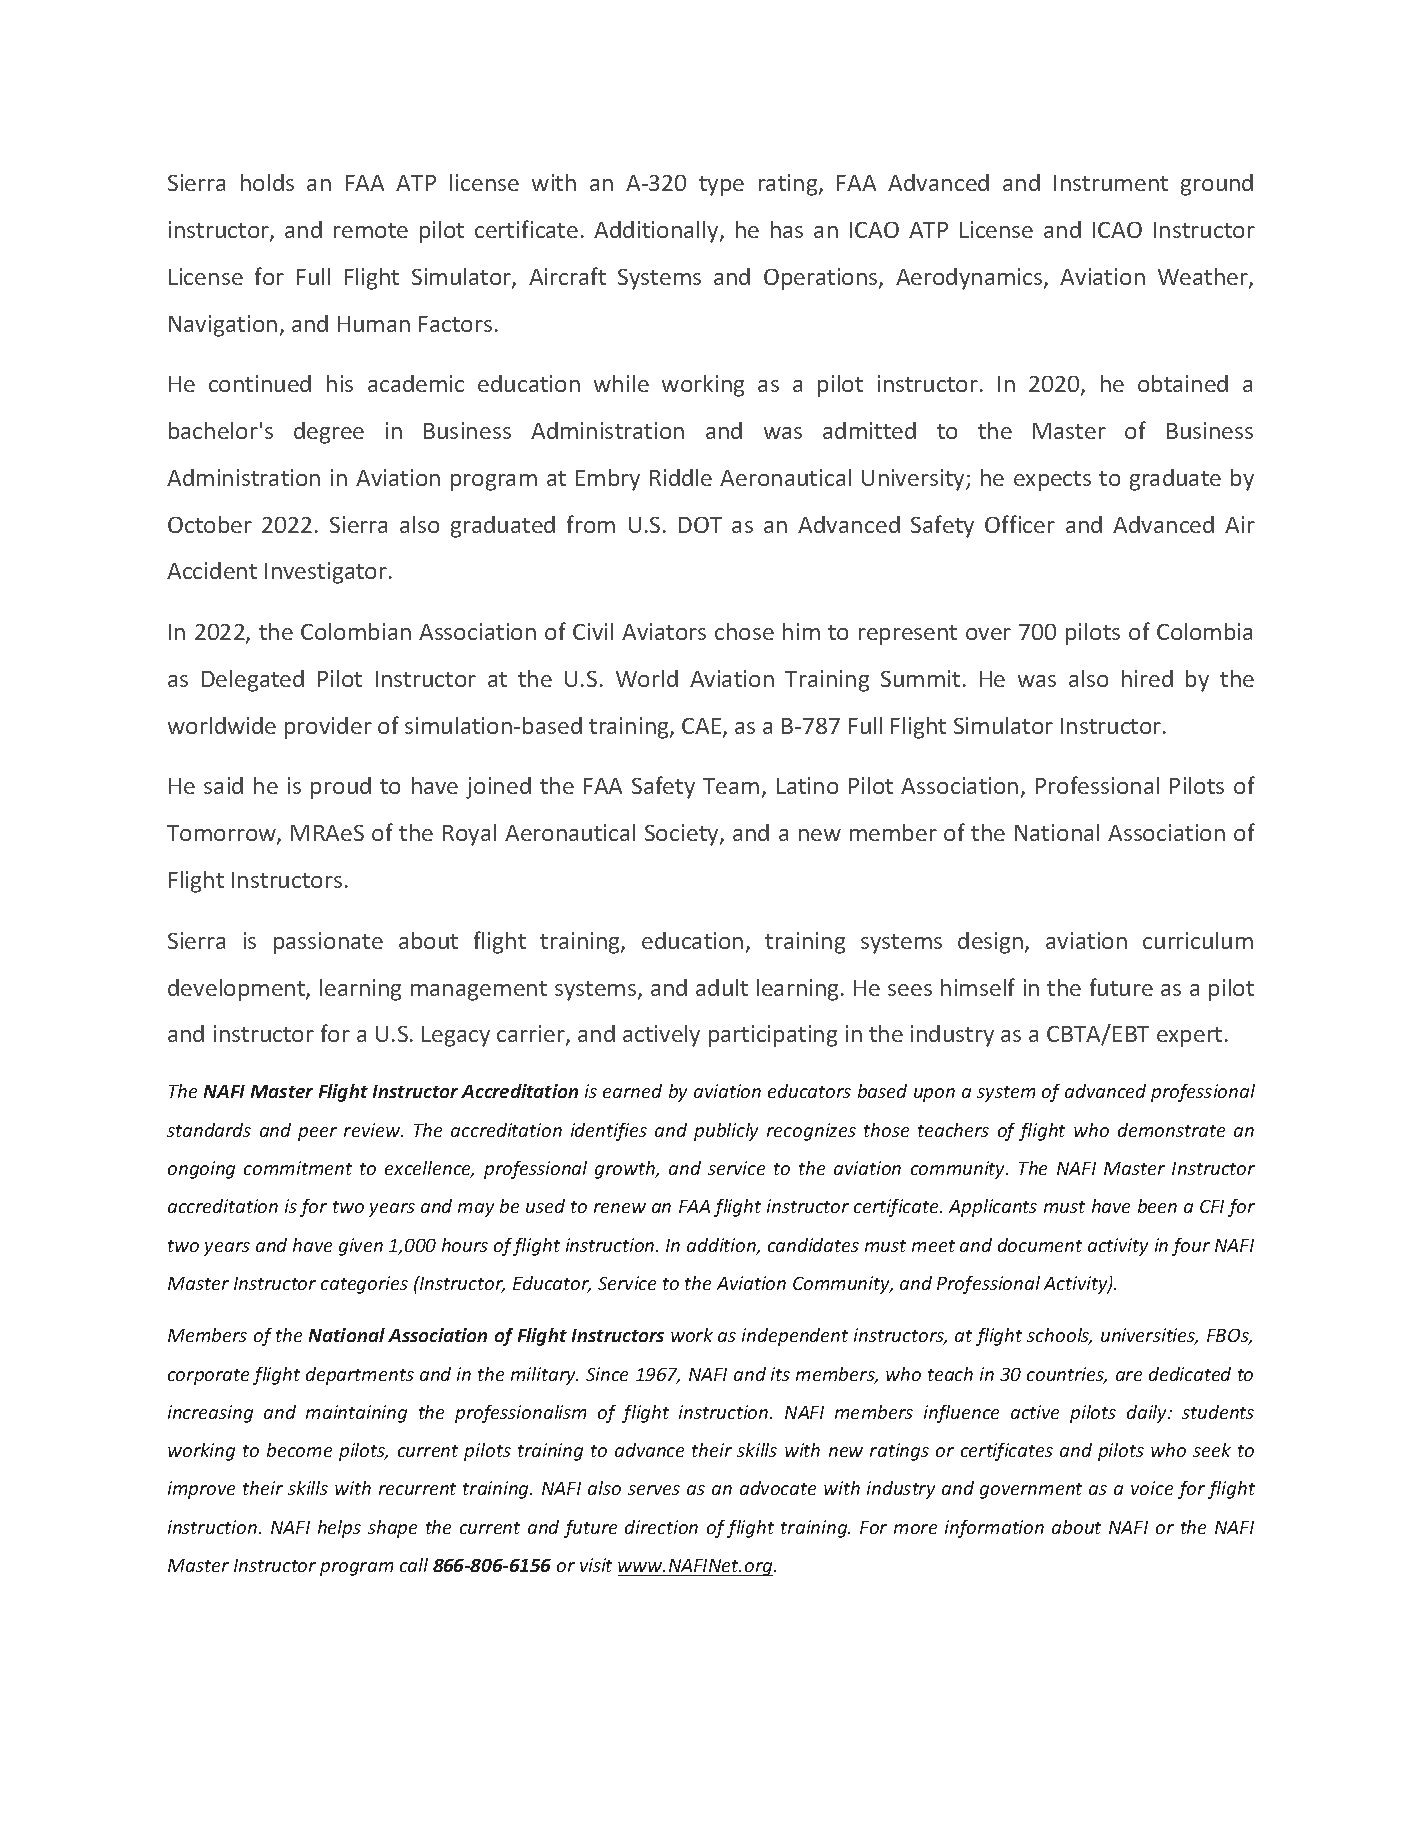 The height and width of the screenshot is (1840, 1422). Describe the element at coordinates (1111, 183) in the screenshot. I see `Instrument` at that location.
